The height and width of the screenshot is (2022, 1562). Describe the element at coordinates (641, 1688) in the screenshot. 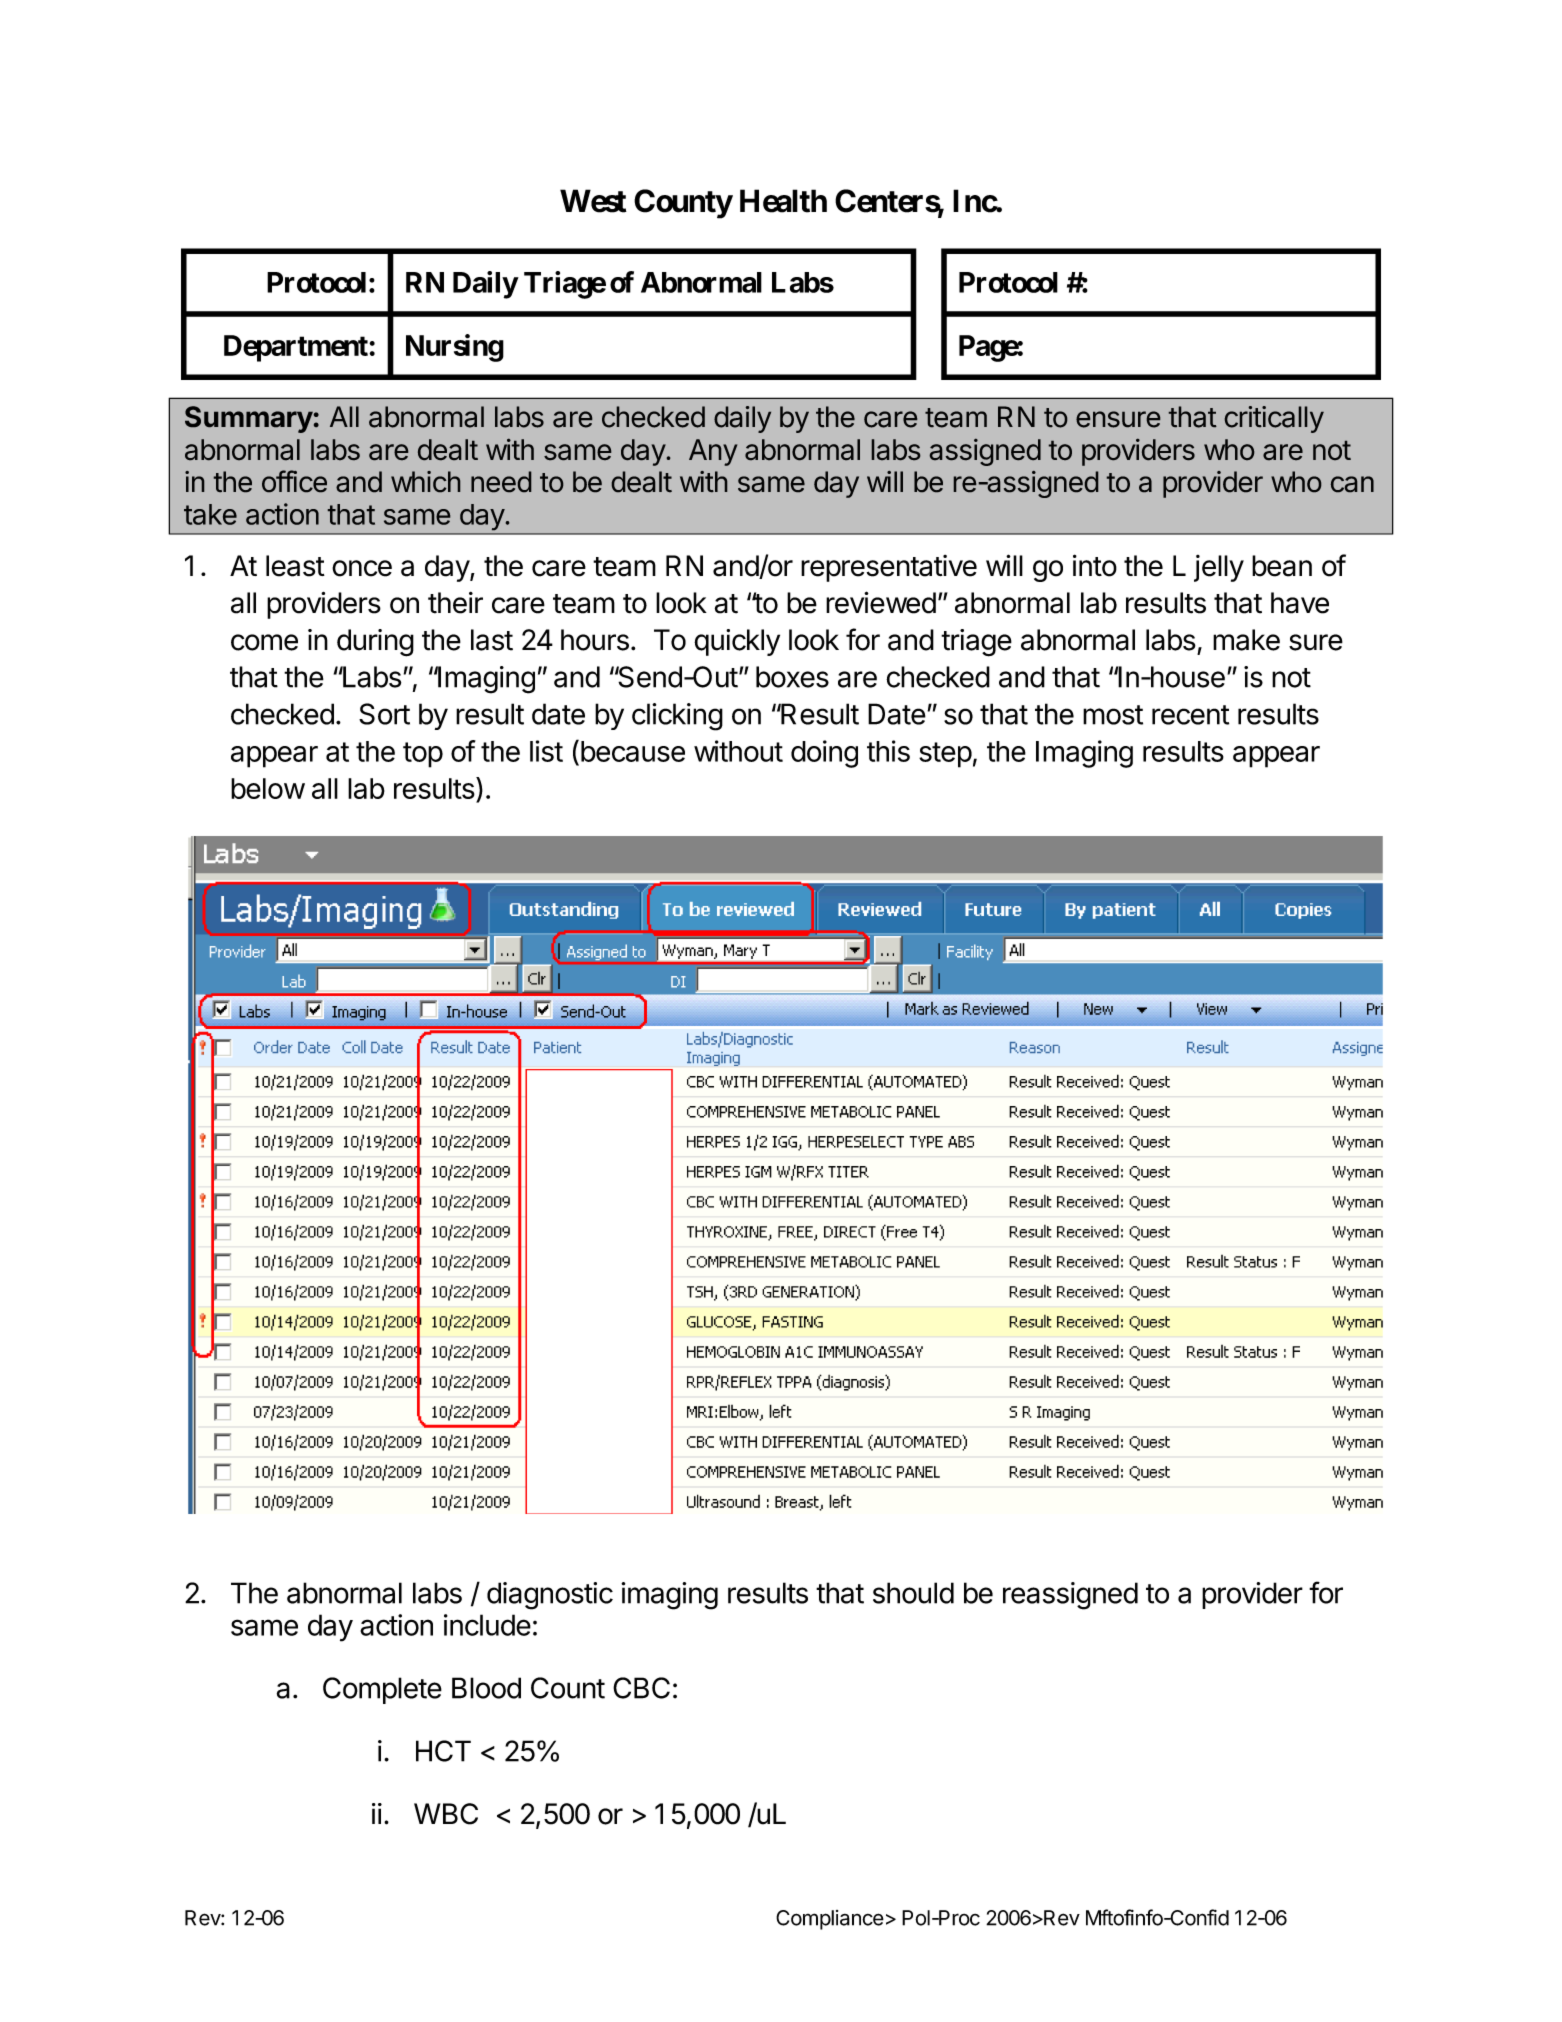

I see `CBC` at that location.
